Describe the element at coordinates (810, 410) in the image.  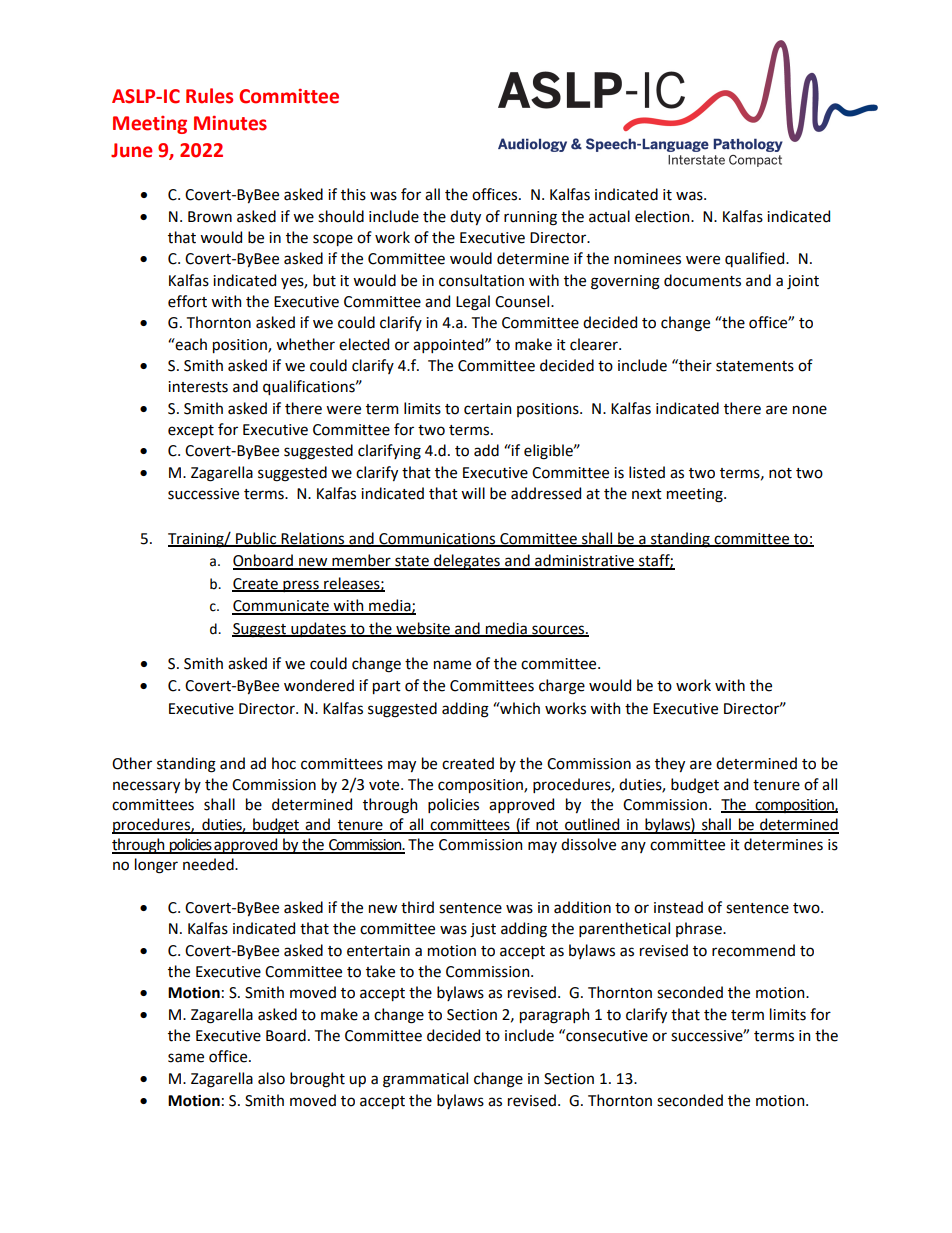
I see `none` at that location.
